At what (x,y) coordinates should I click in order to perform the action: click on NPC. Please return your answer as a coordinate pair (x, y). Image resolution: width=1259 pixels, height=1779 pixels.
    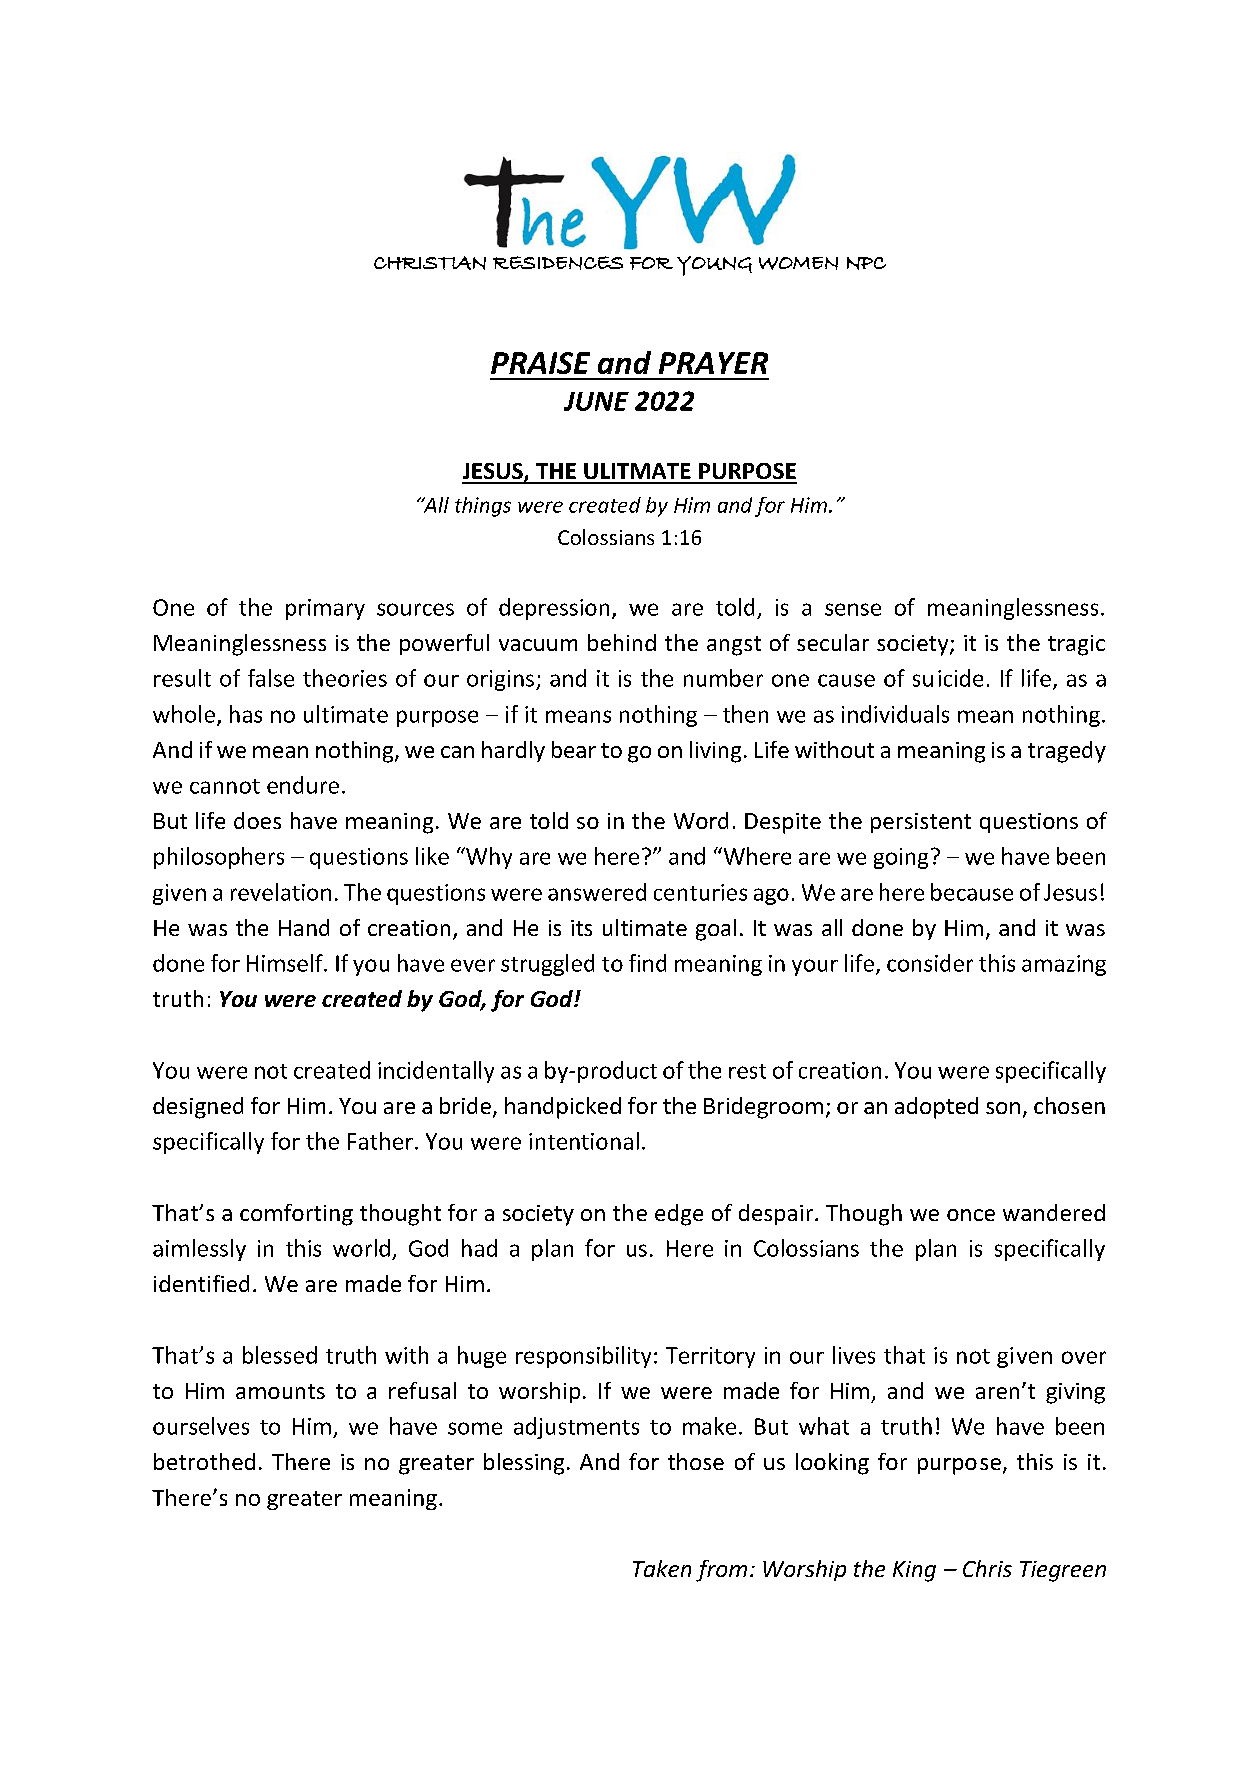
    Looking at the image, I should click on (866, 263).
